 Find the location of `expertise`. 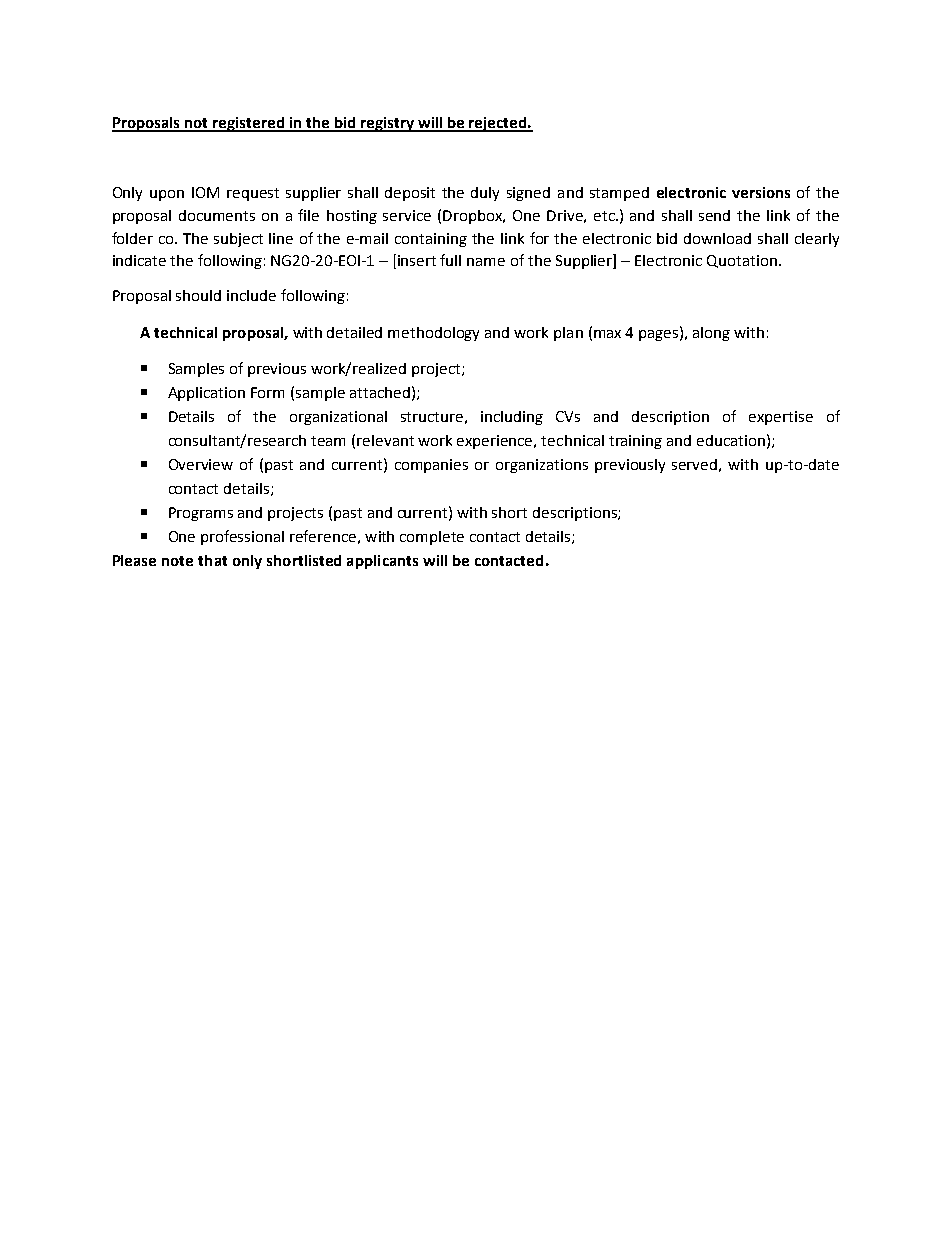

expertise is located at coordinates (781, 418).
